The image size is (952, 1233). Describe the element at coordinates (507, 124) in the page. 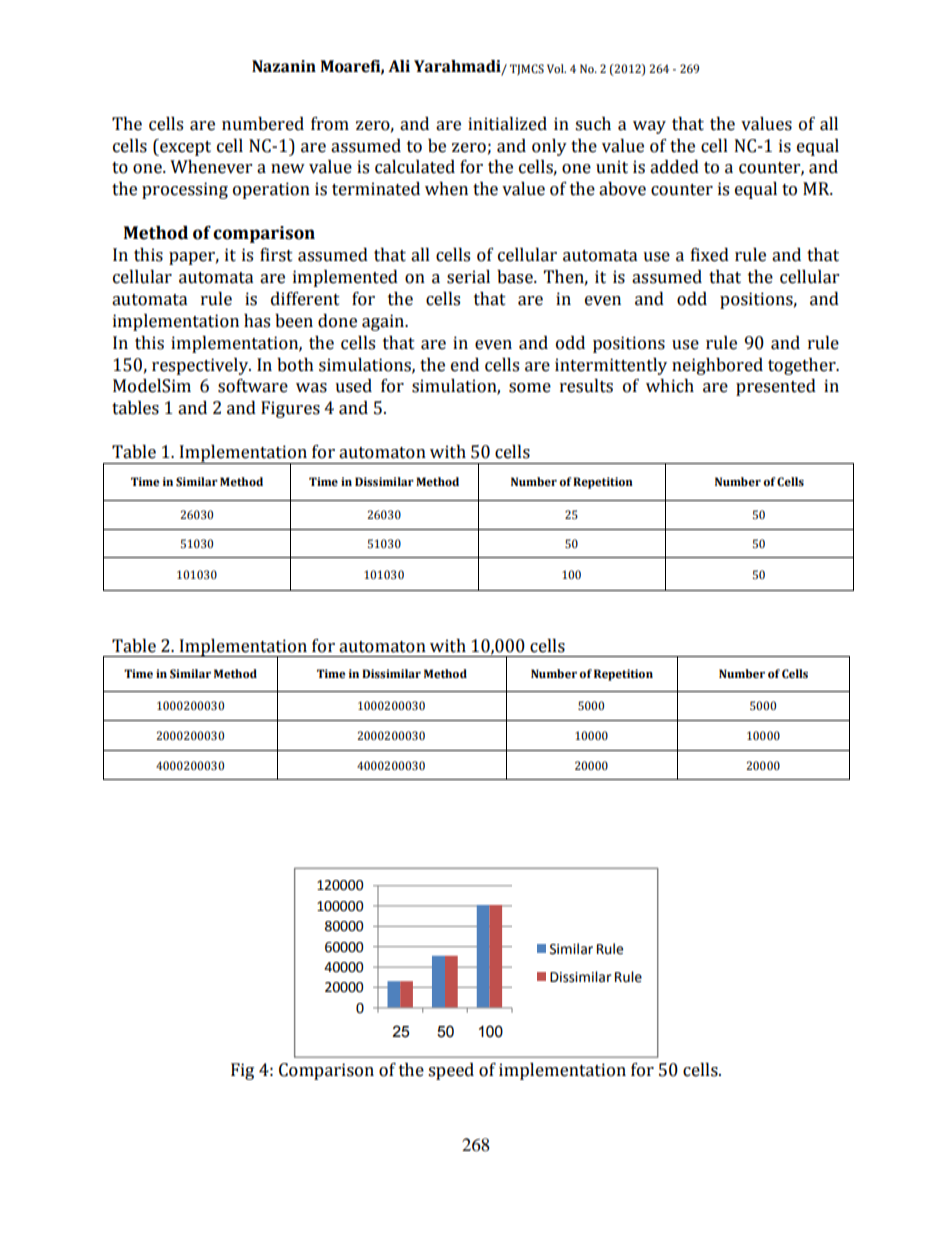

I see `initialized` at that location.
